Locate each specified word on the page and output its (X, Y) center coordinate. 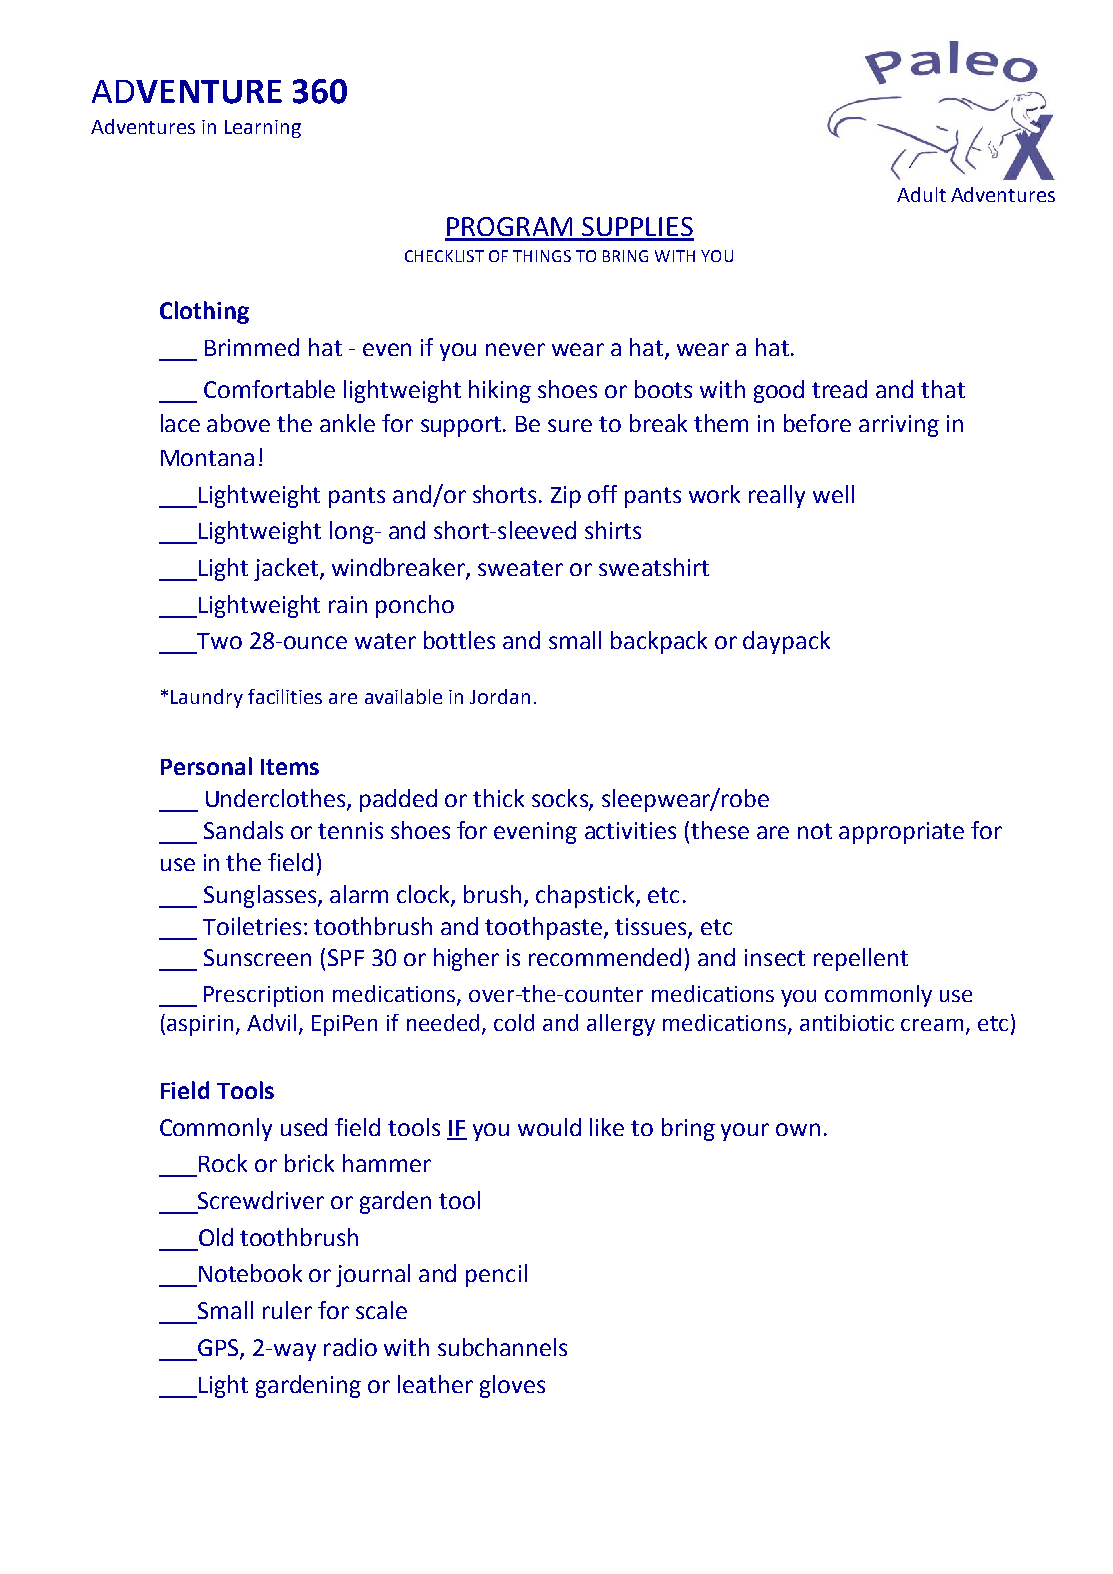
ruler (287, 1310)
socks (561, 799)
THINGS (542, 256)
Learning (263, 129)
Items (290, 767)
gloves (512, 1386)
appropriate (901, 833)
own (798, 1129)
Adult (921, 194)
